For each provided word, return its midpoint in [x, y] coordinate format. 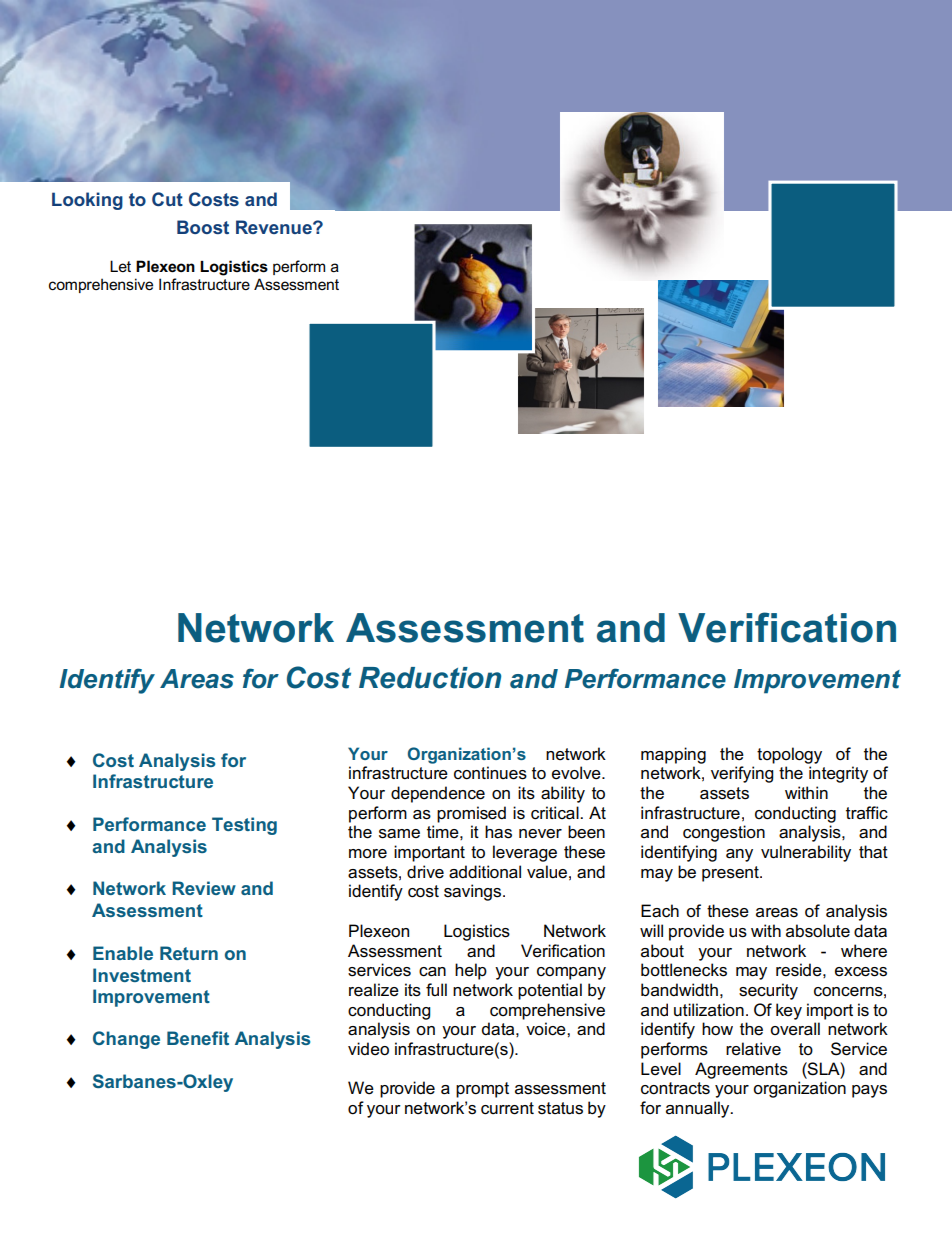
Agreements [741, 1070]
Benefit [198, 1038]
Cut [167, 199]
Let [120, 266]
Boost [203, 227]
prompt [482, 1090]
